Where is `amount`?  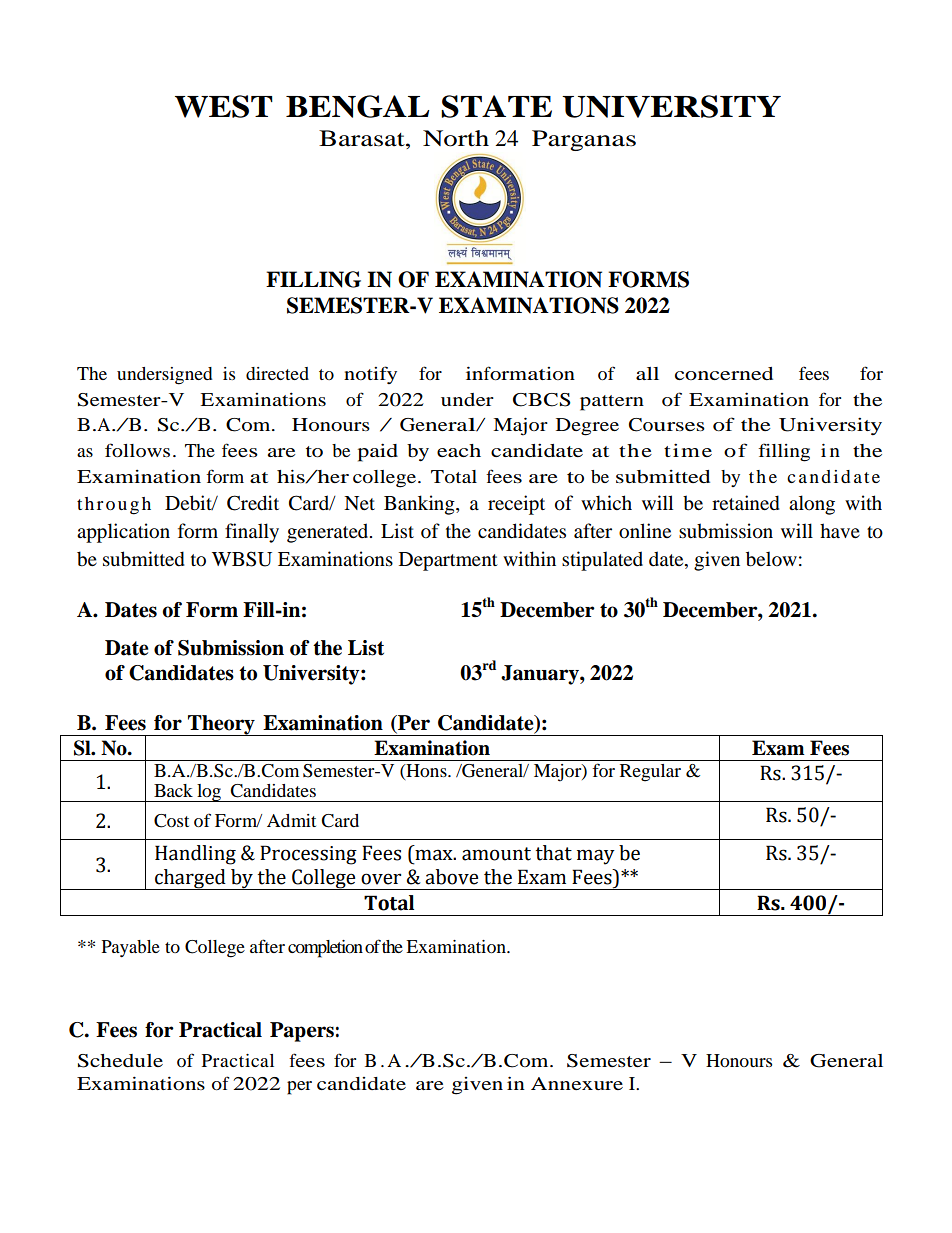 amount is located at coordinates (496, 854).
